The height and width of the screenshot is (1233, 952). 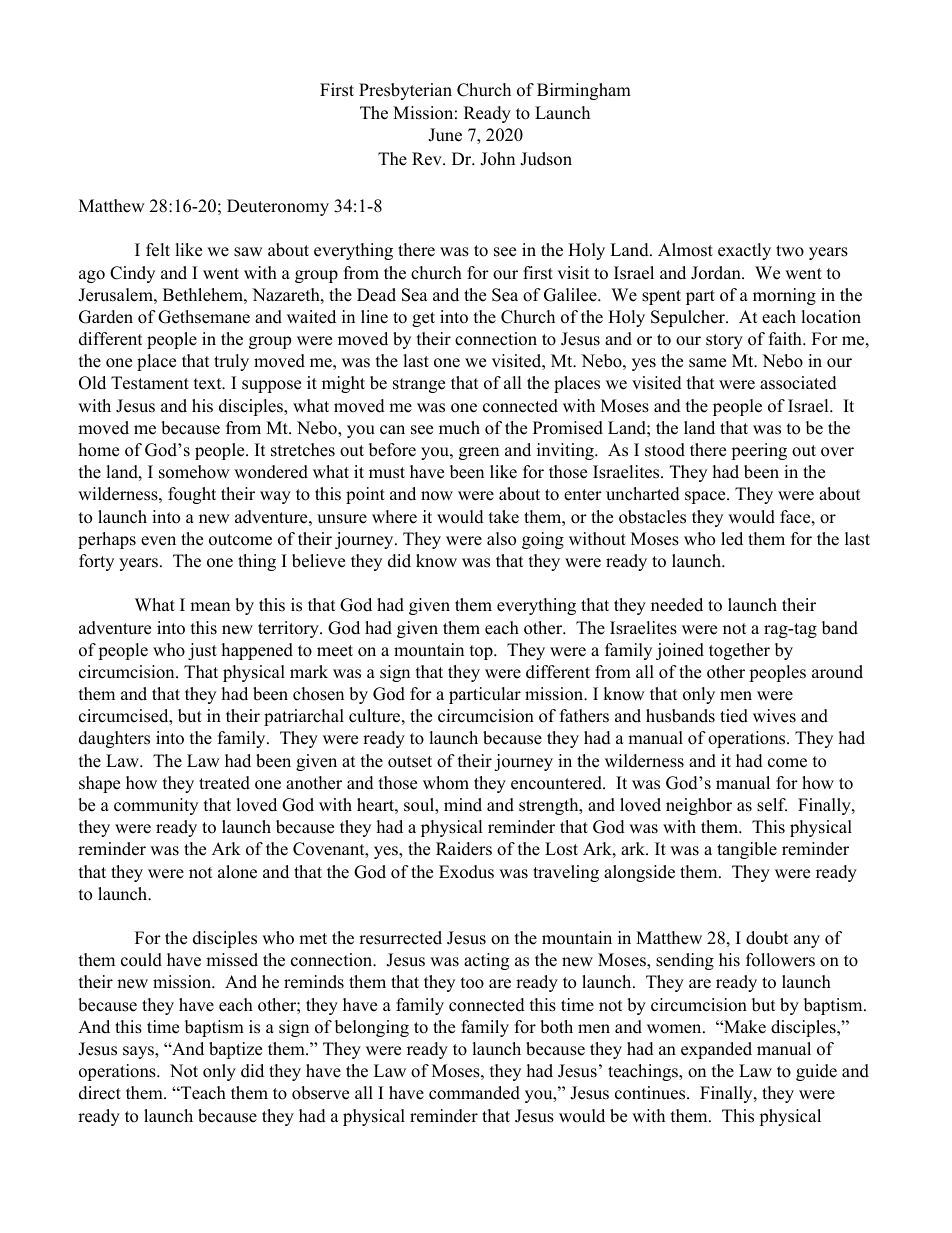 I want to click on whom, so click(x=446, y=783).
